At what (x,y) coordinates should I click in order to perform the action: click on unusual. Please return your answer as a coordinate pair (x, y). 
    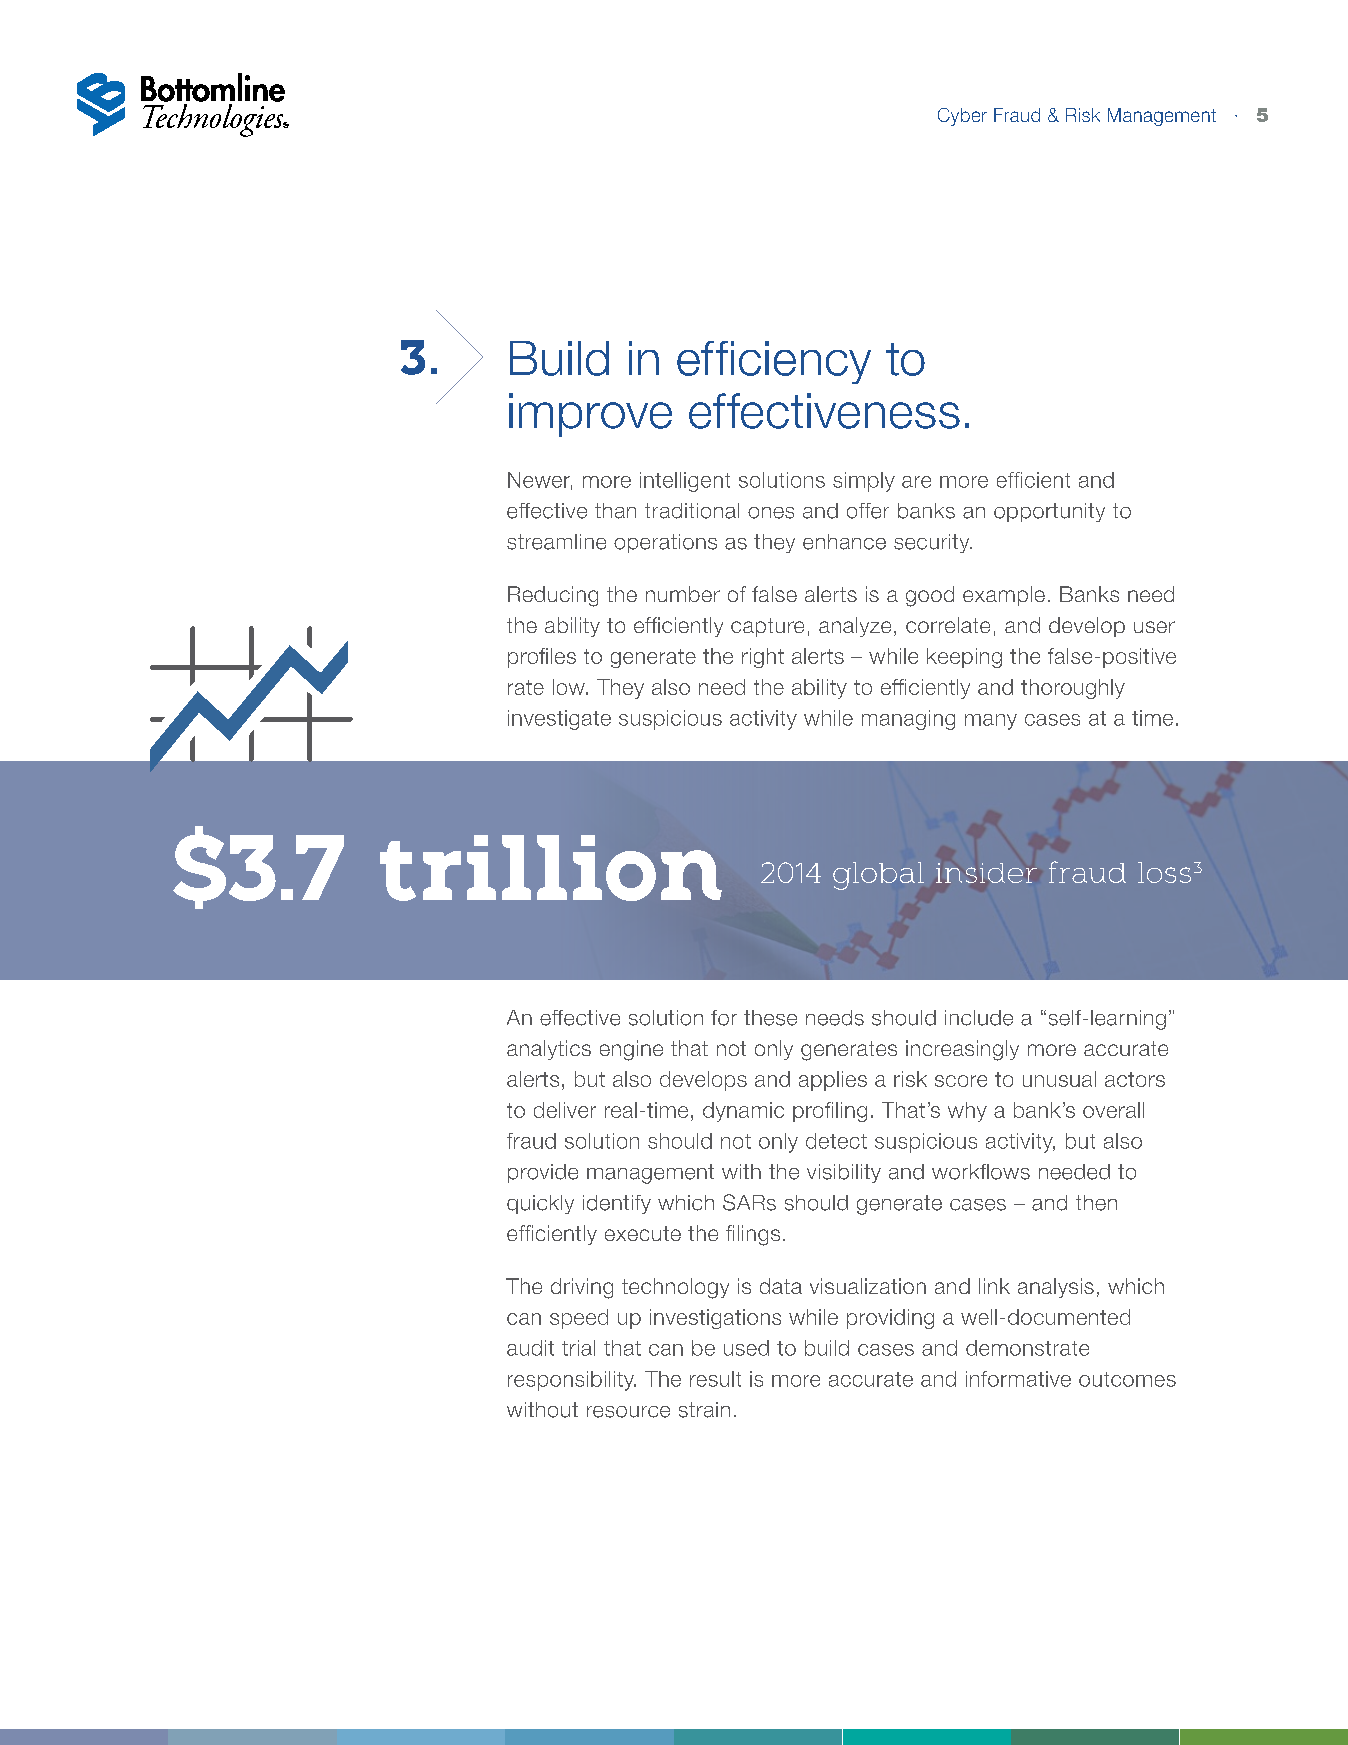
    Looking at the image, I should click on (1059, 1079).
